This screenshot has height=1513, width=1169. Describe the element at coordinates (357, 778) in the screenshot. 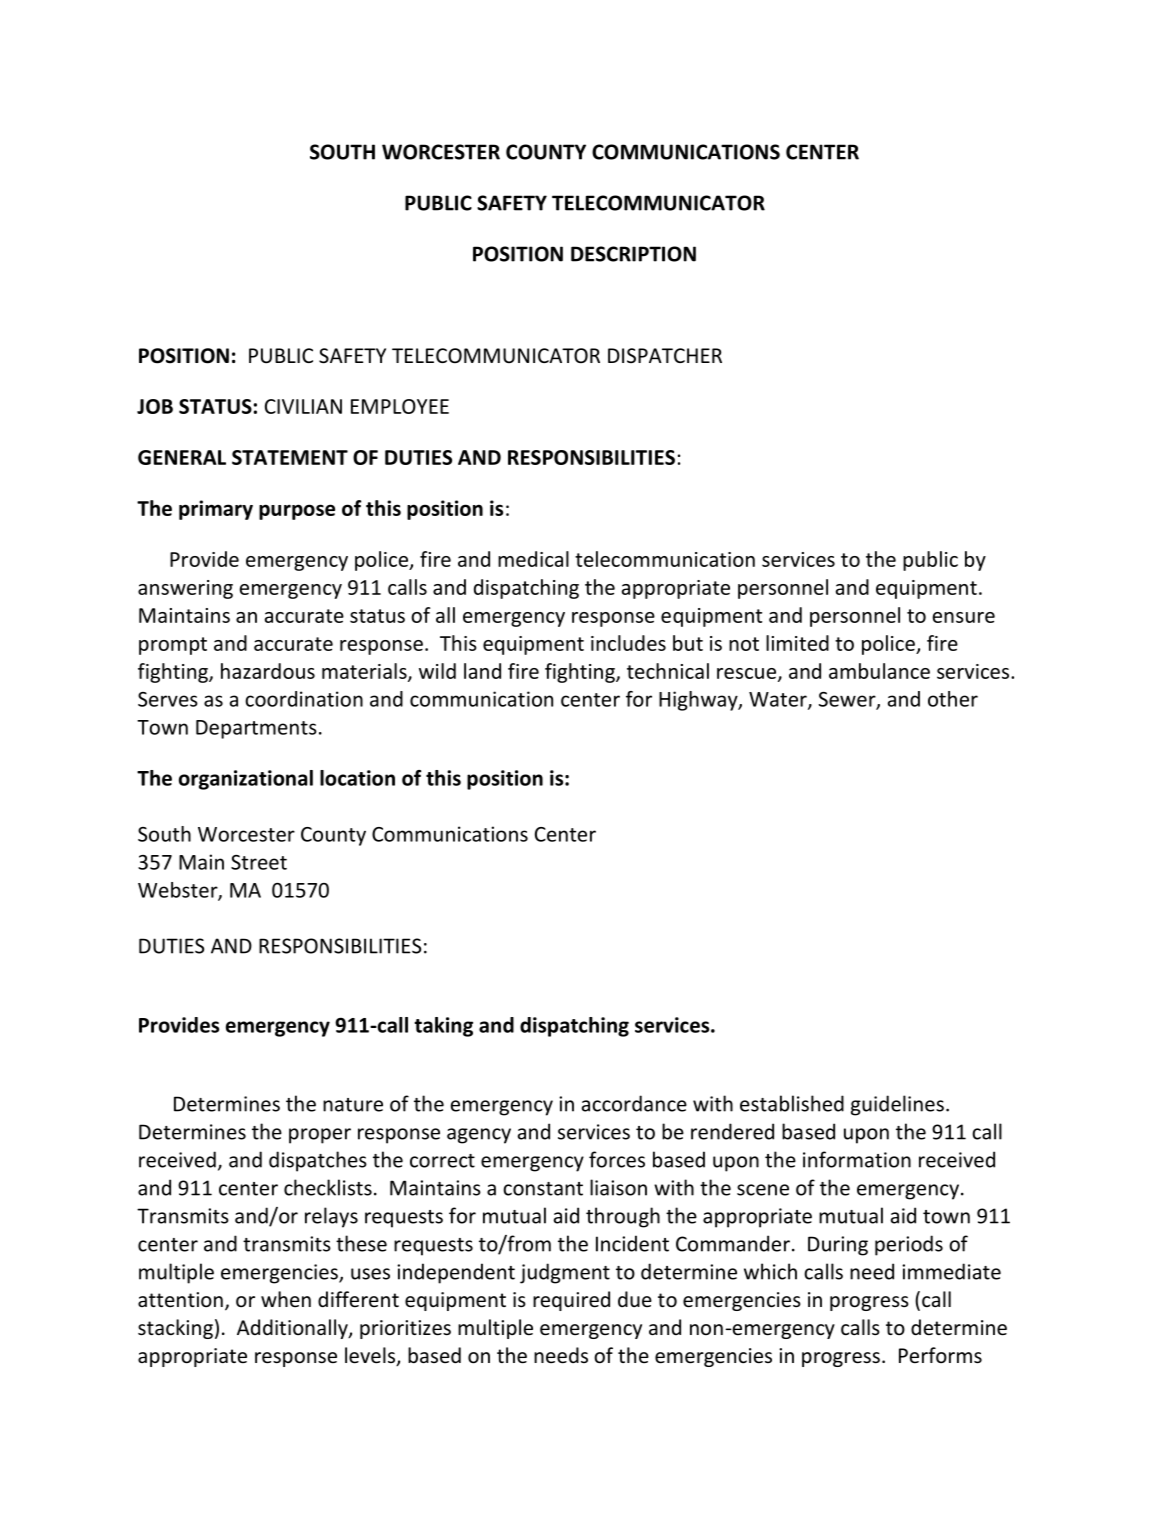

I see `location` at that location.
